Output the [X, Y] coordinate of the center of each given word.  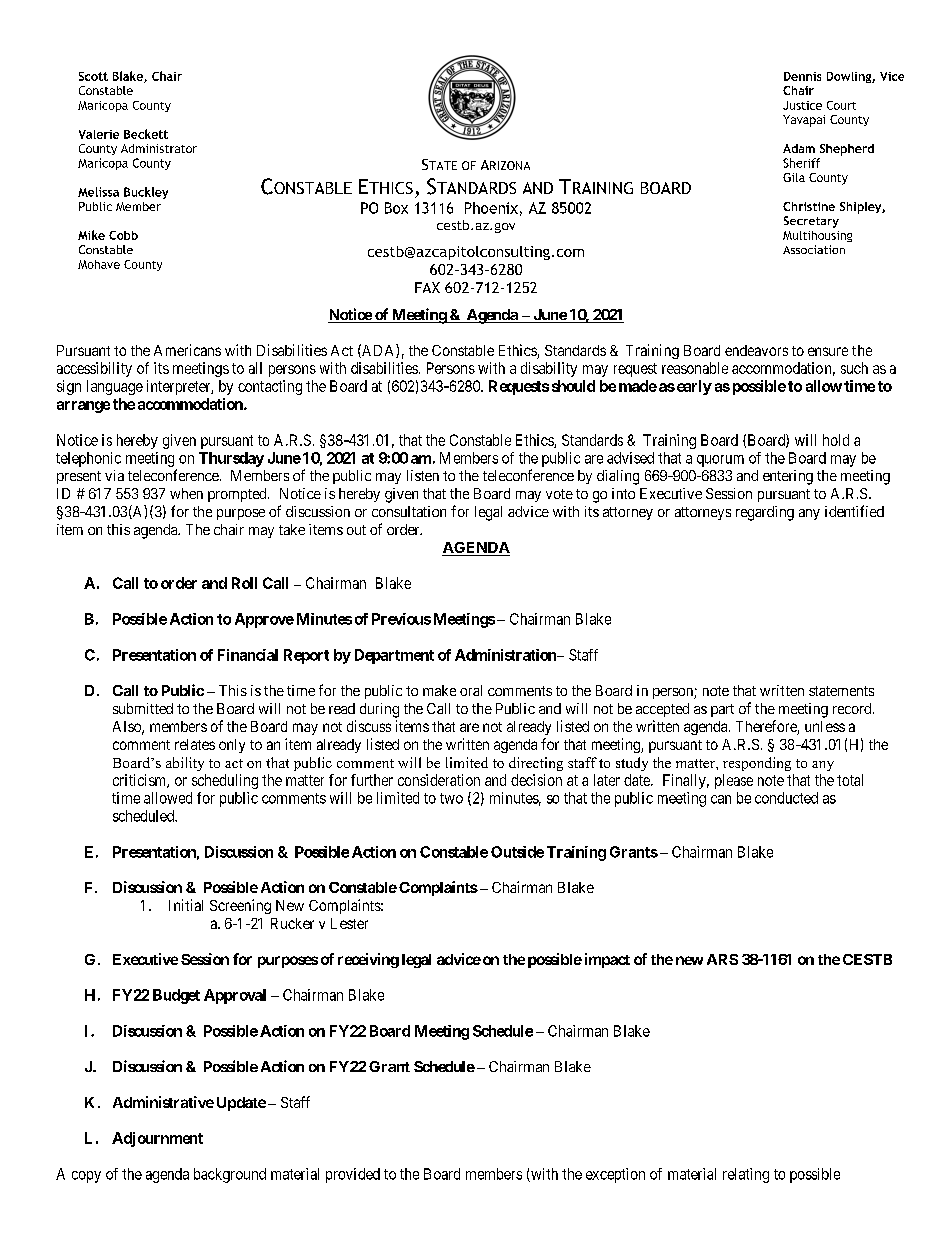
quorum [720, 461]
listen [423, 475]
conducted [786, 798]
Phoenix [491, 208]
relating [746, 1175]
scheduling [225, 781]
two [451, 798]
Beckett [146, 134]
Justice [802, 105]
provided [353, 1175]
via [114, 475]
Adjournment [157, 1139]
